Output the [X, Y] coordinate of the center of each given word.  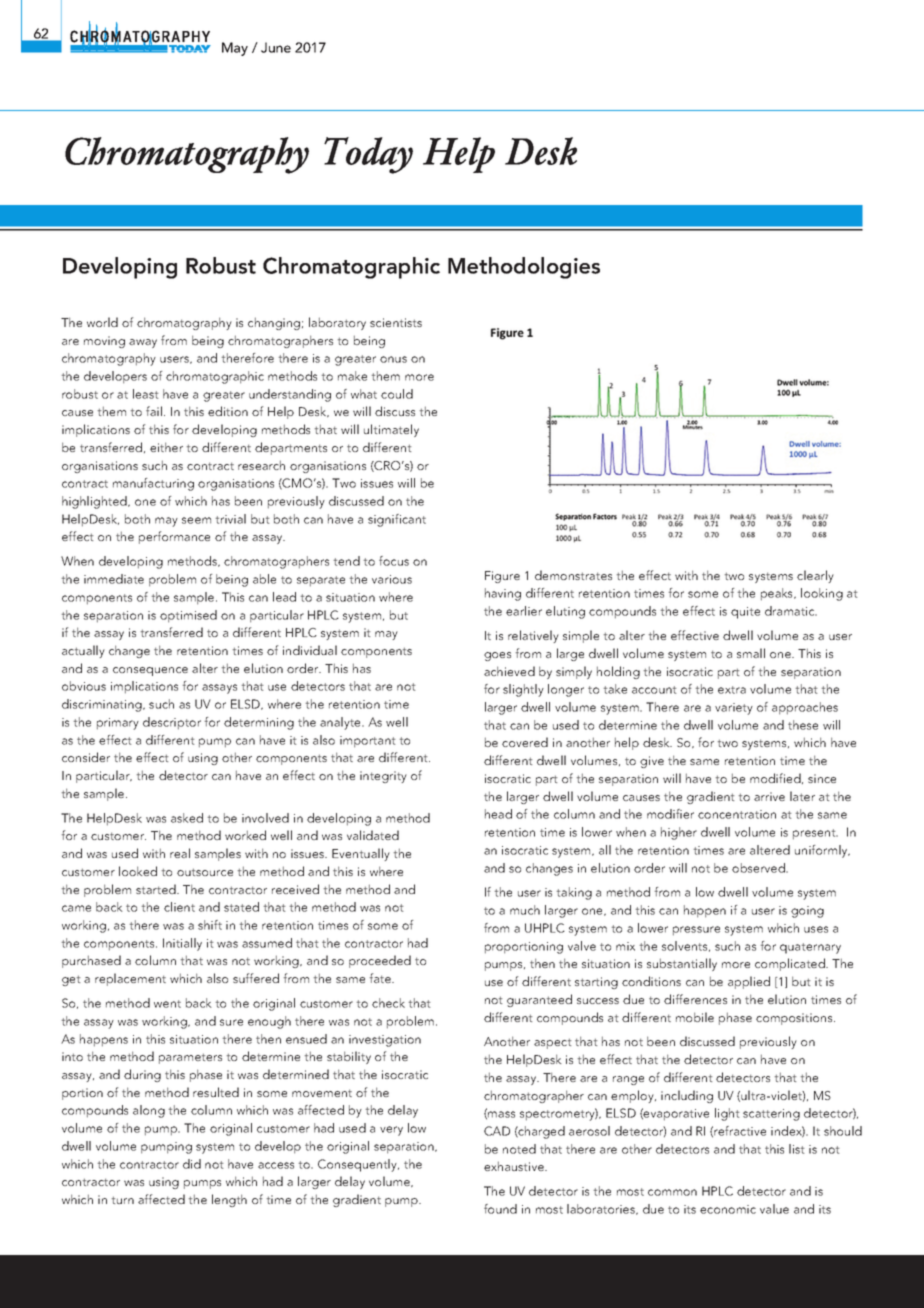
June [276, 47]
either [166, 447]
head [498, 814]
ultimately [391, 430]
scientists [396, 322]
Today [368, 155]
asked [187, 818]
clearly [815, 576]
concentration [737, 814]
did [192, 1164]
